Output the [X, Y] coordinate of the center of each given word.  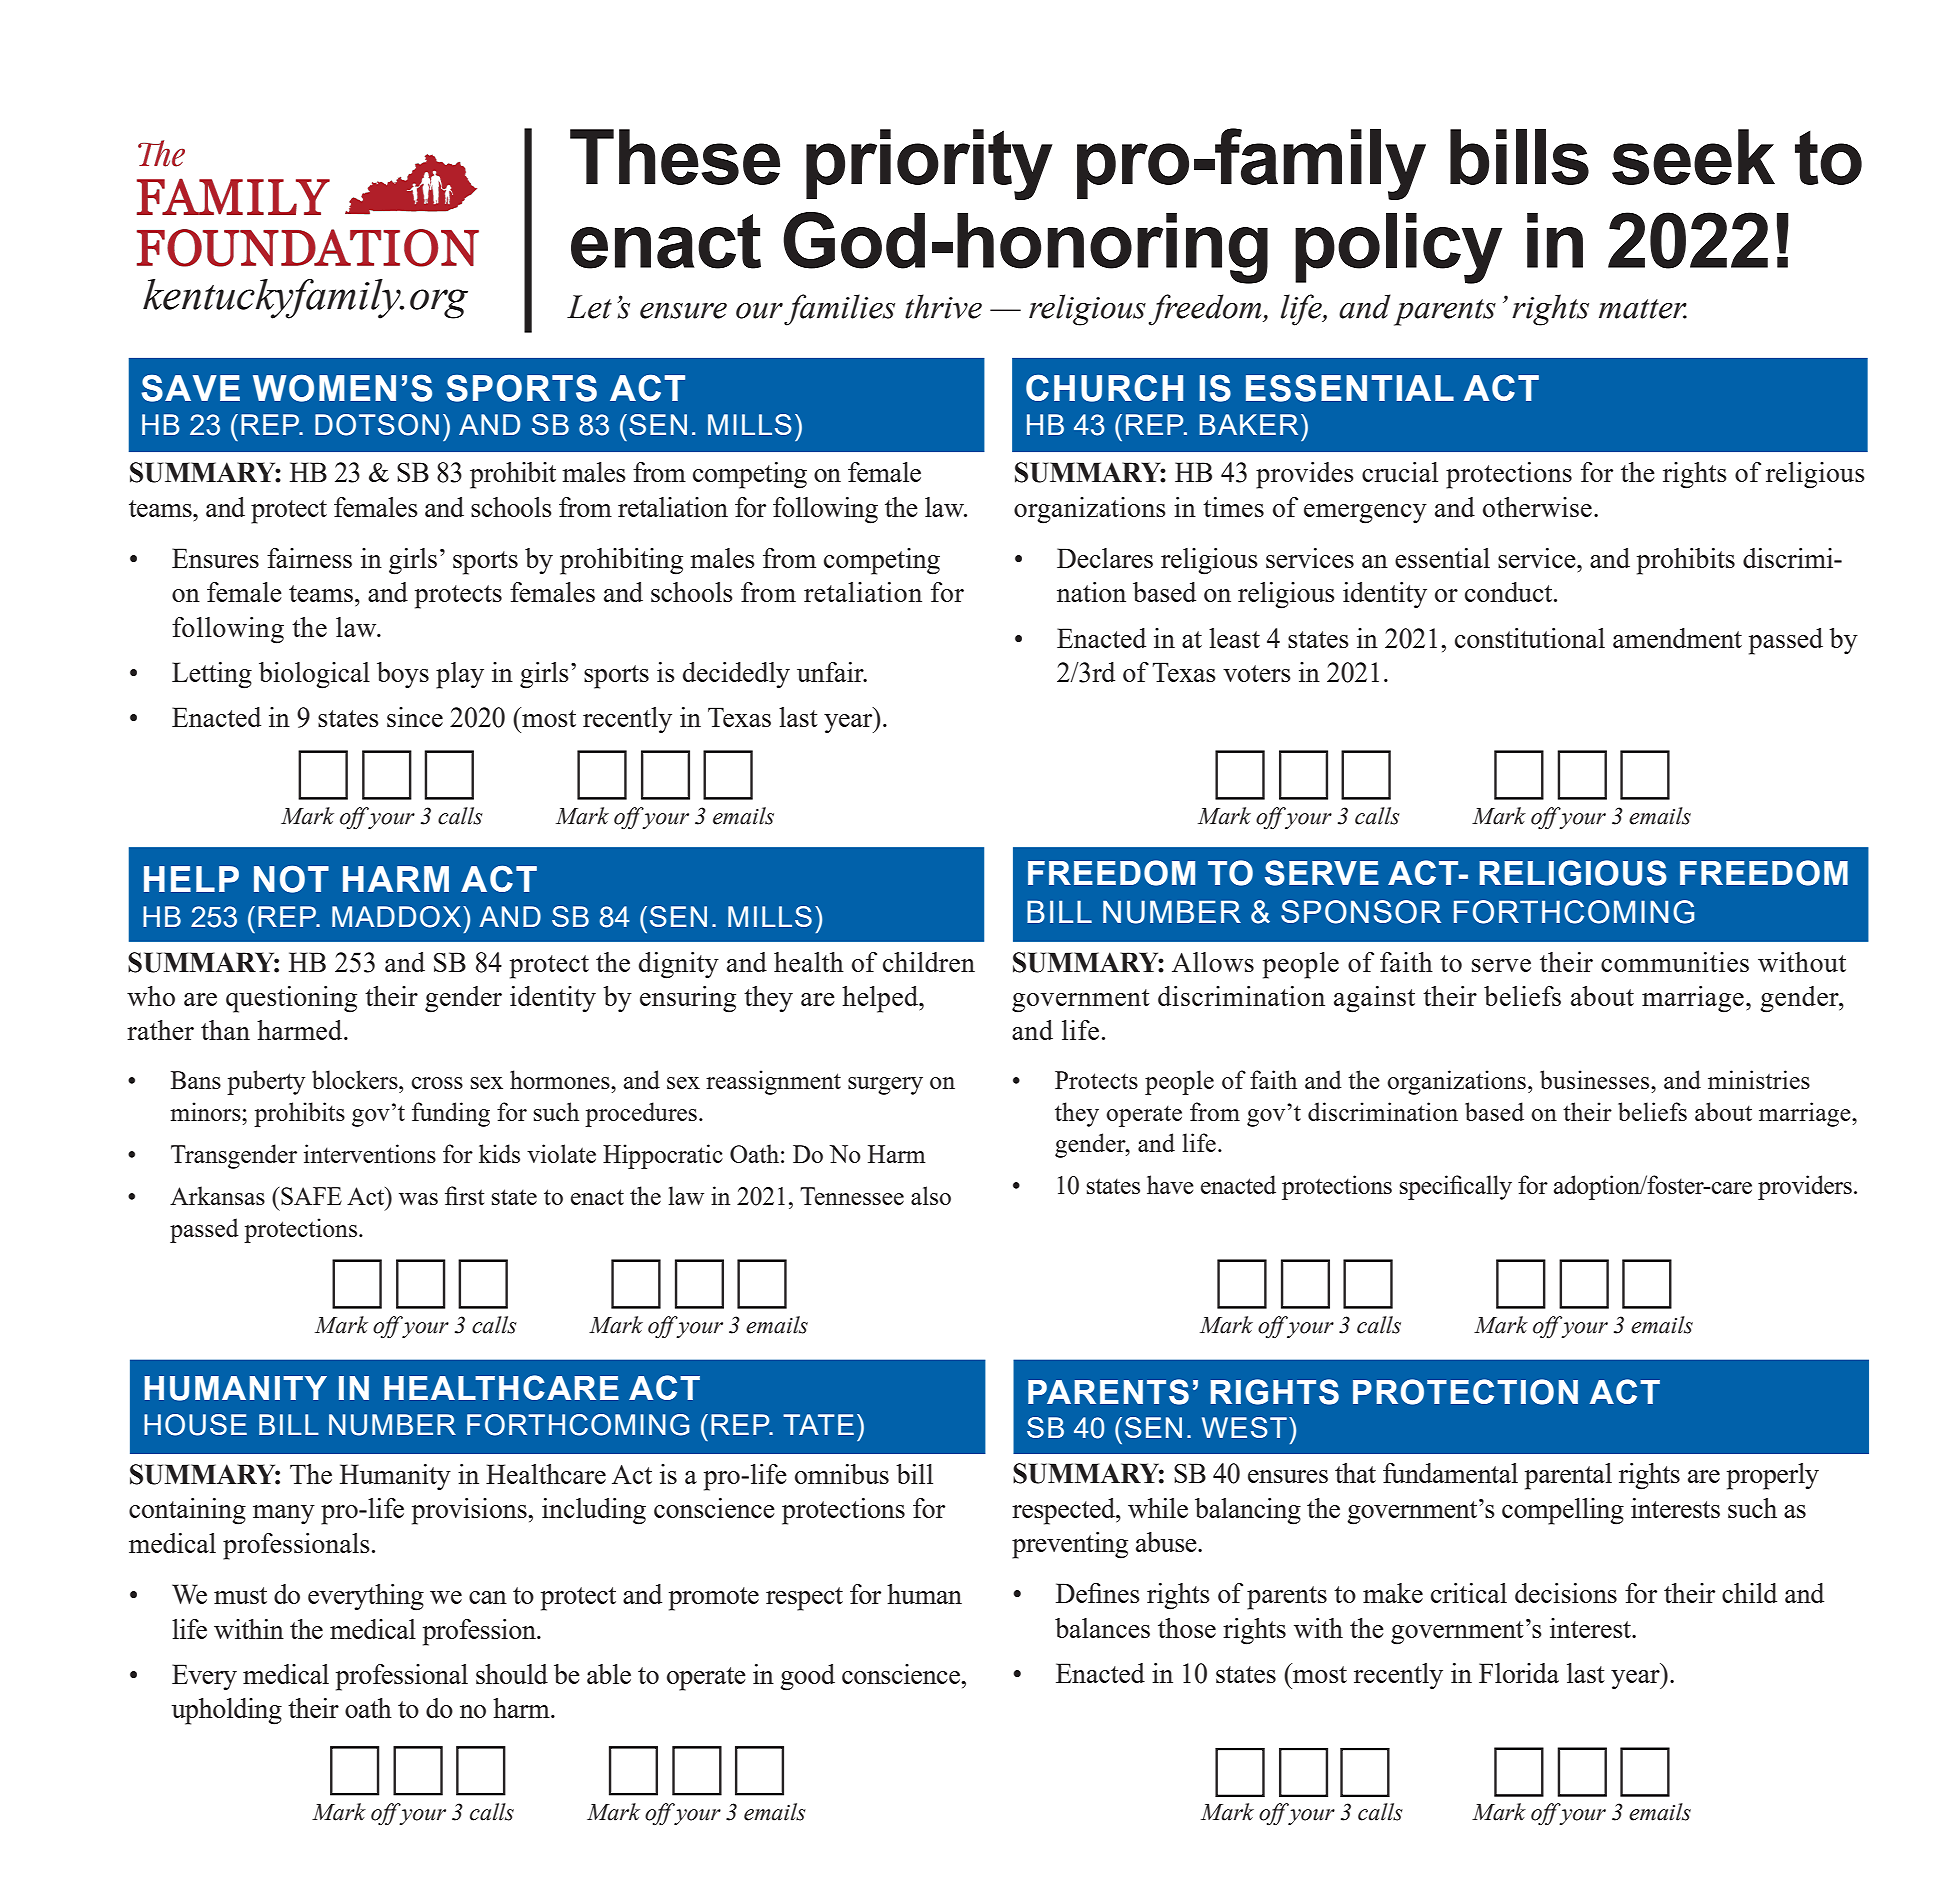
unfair [831, 672]
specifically [1456, 1187]
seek [1693, 157]
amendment [1677, 638]
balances [1102, 1628]
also [931, 1195]
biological [314, 675]
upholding [227, 1711]
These [675, 157]
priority [929, 164]
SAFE [310, 1196]
